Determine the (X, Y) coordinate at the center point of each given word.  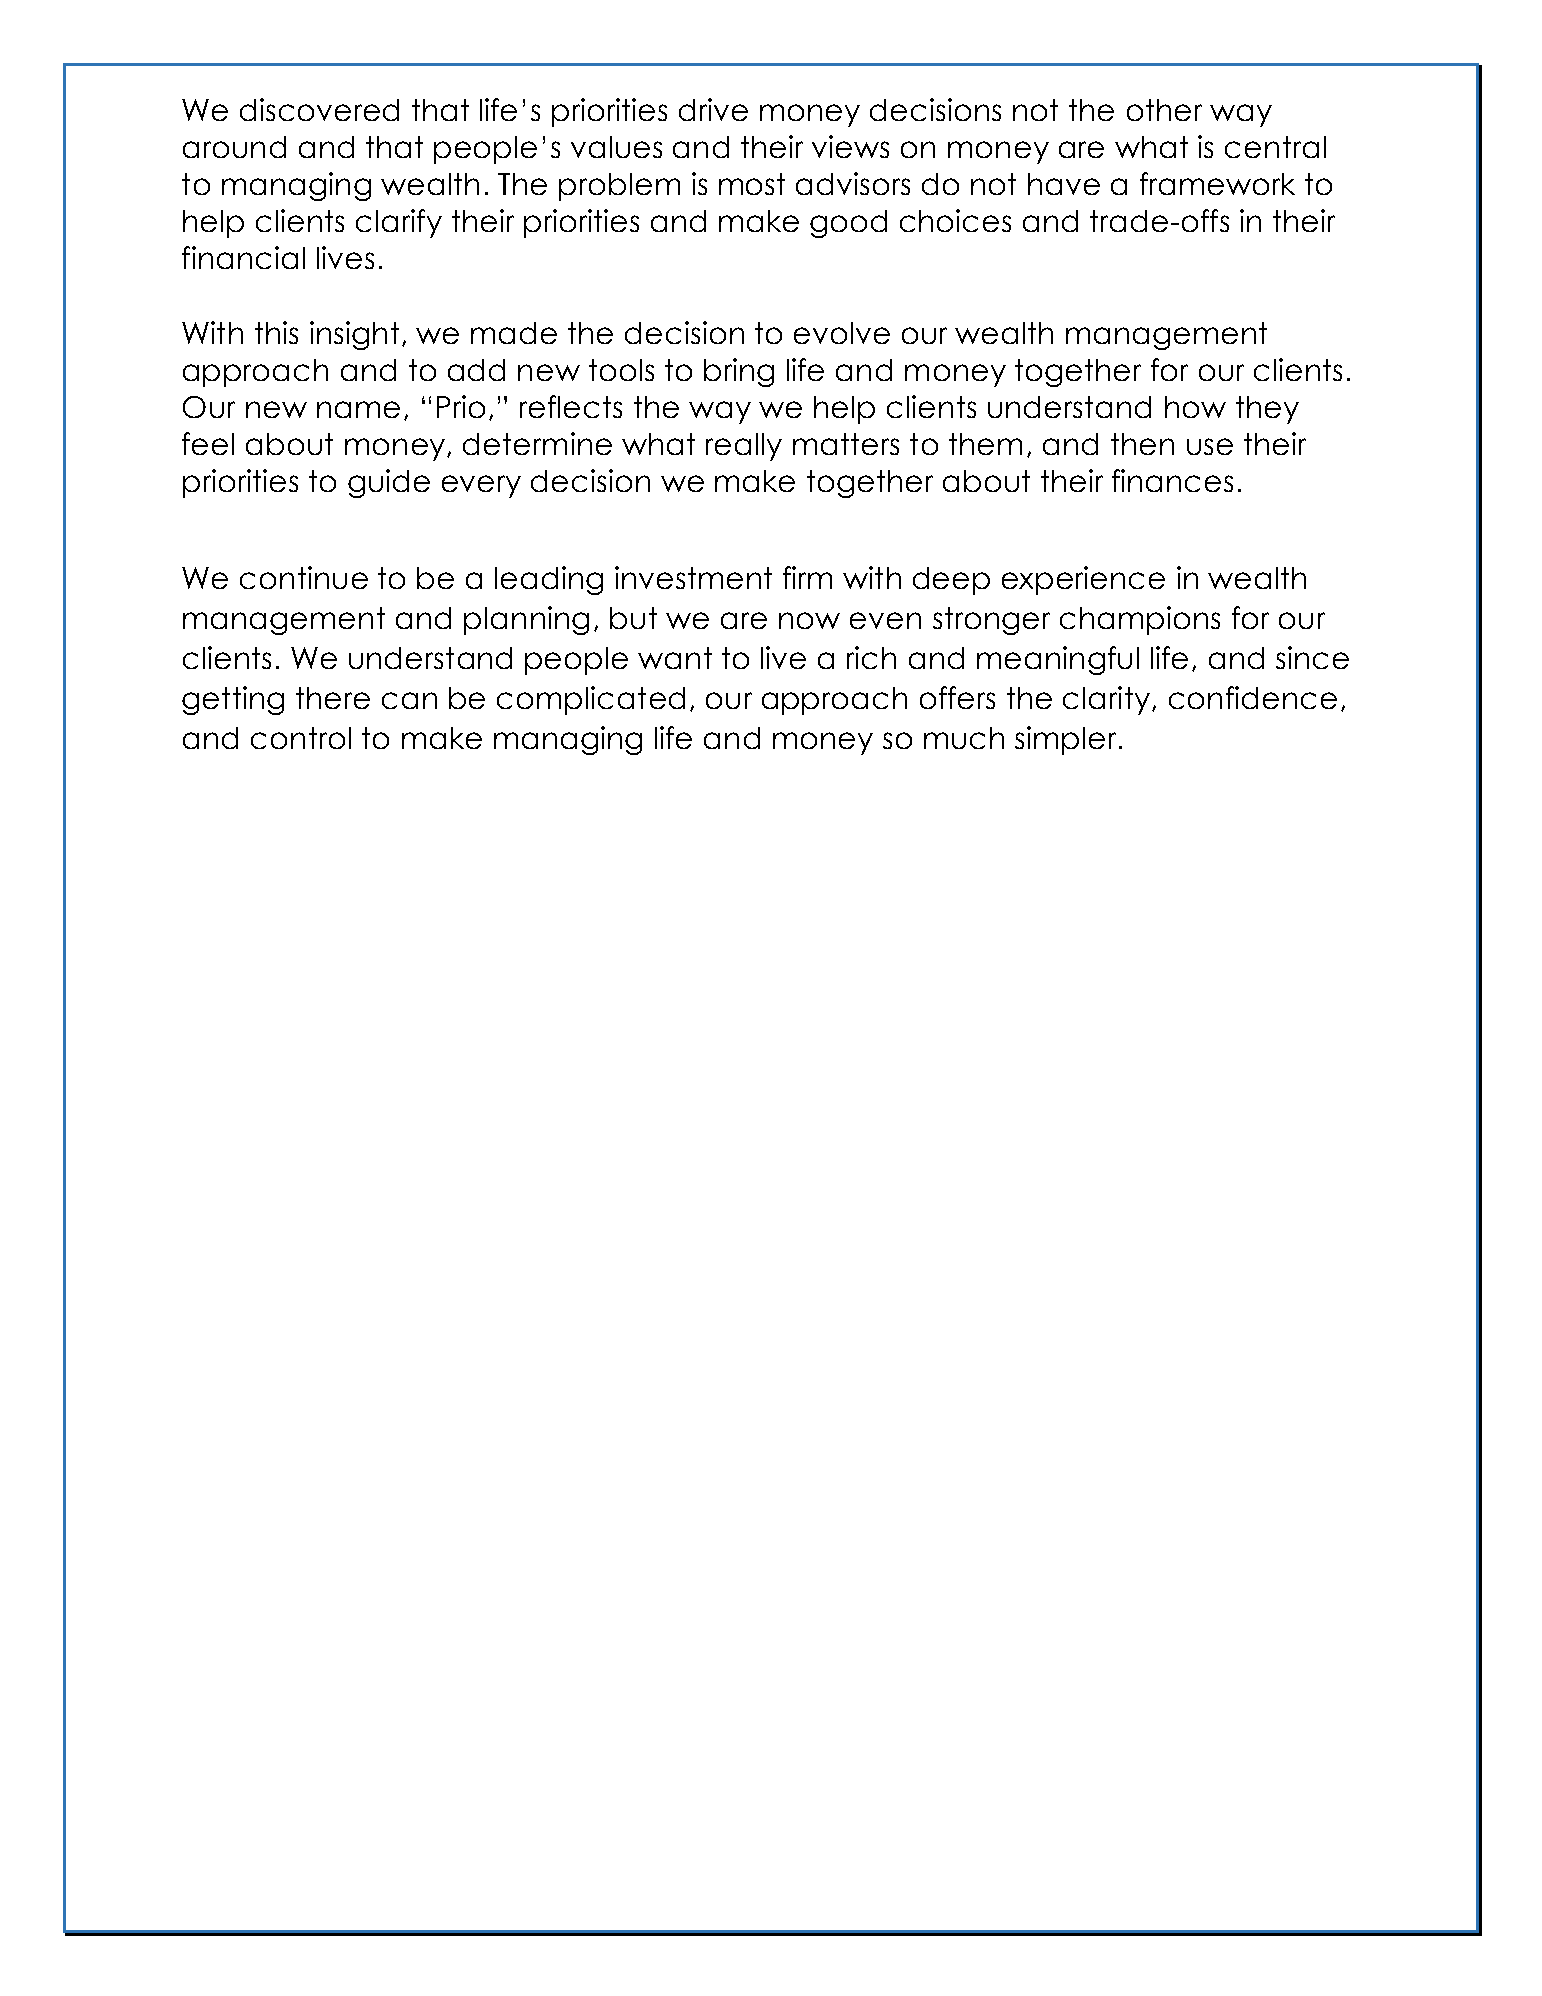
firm (807, 577)
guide (389, 483)
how (1195, 407)
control (301, 738)
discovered (319, 109)
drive (713, 109)
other (1164, 110)
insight (354, 335)
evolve (842, 333)
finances (1172, 480)
